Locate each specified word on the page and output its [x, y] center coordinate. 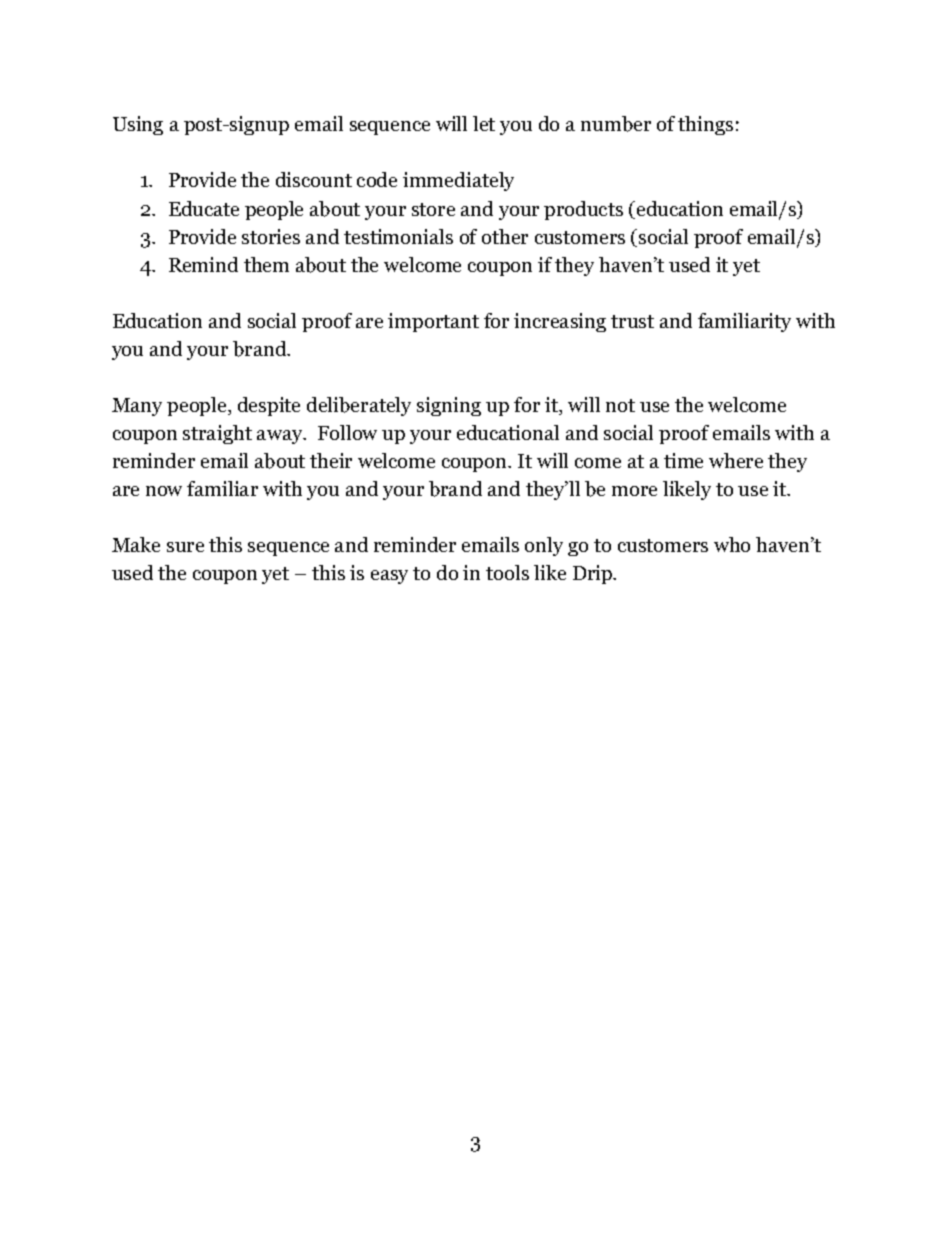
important [433, 322]
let [484, 123]
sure [185, 547]
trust [632, 321]
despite [269, 406]
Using [138, 125]
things [705, 125]
